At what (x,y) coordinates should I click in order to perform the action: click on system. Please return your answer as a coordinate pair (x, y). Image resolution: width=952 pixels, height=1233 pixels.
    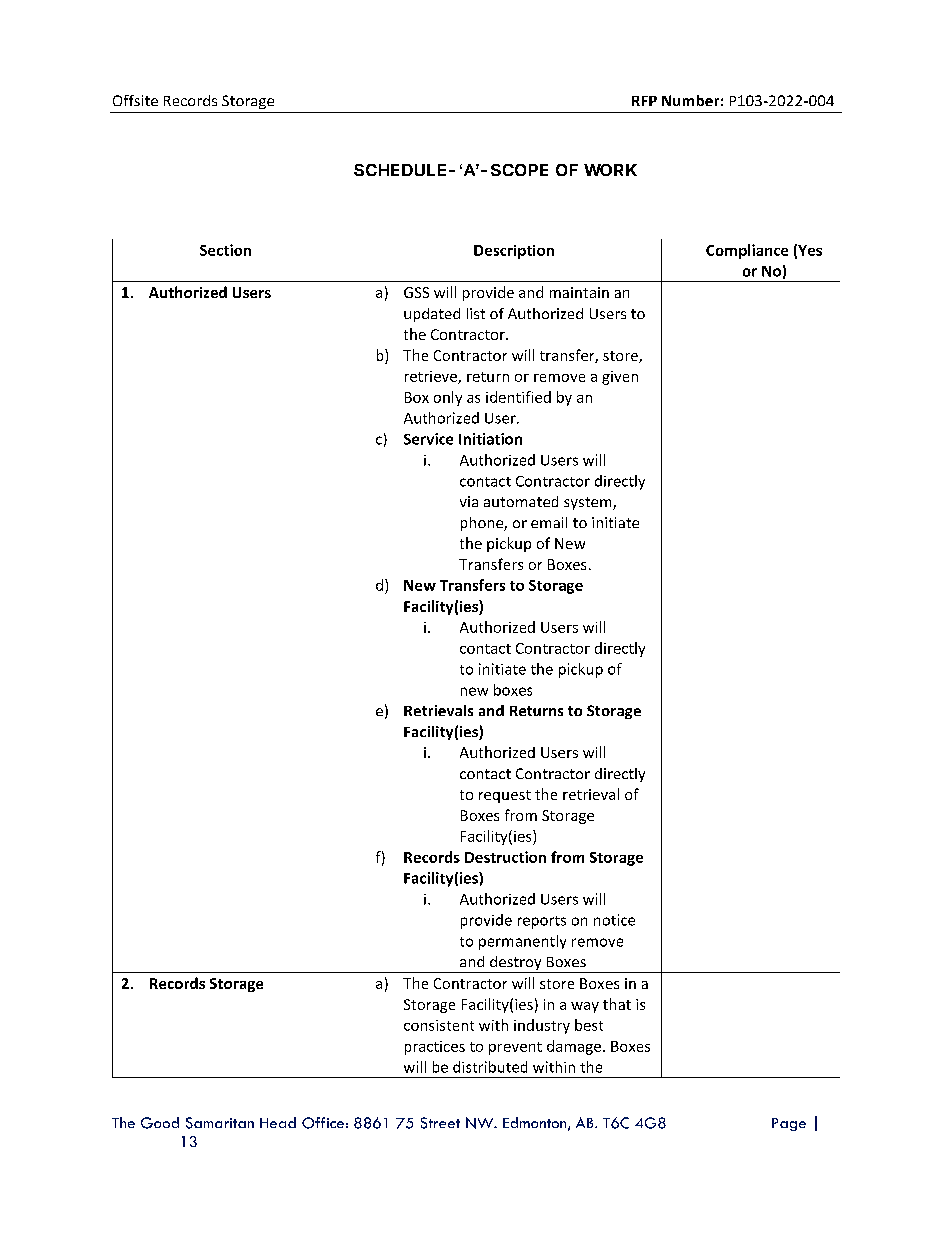
    Looking at the image, I should click on (589, 503).
